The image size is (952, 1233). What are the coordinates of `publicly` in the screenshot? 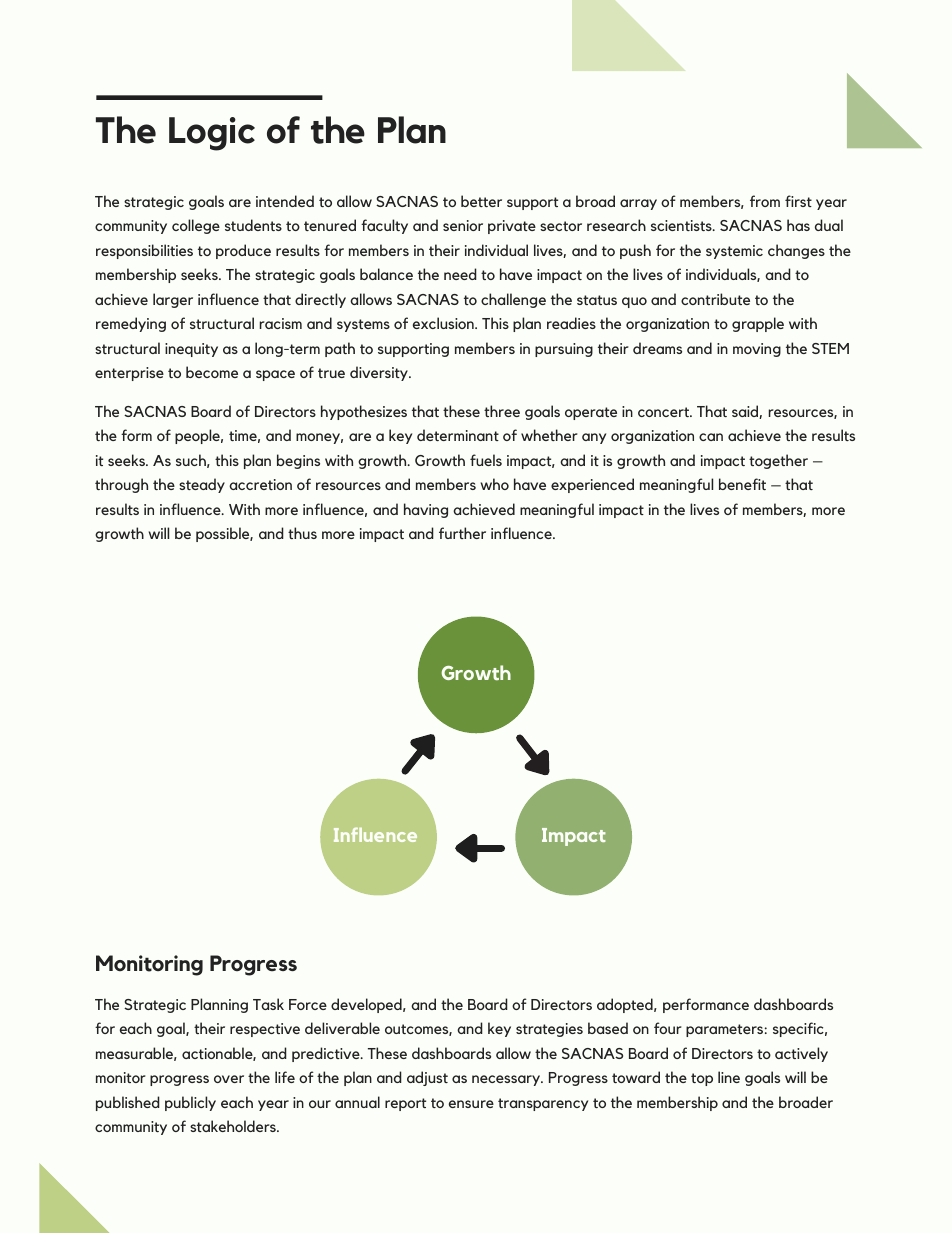 It's located at (190, 1103).
